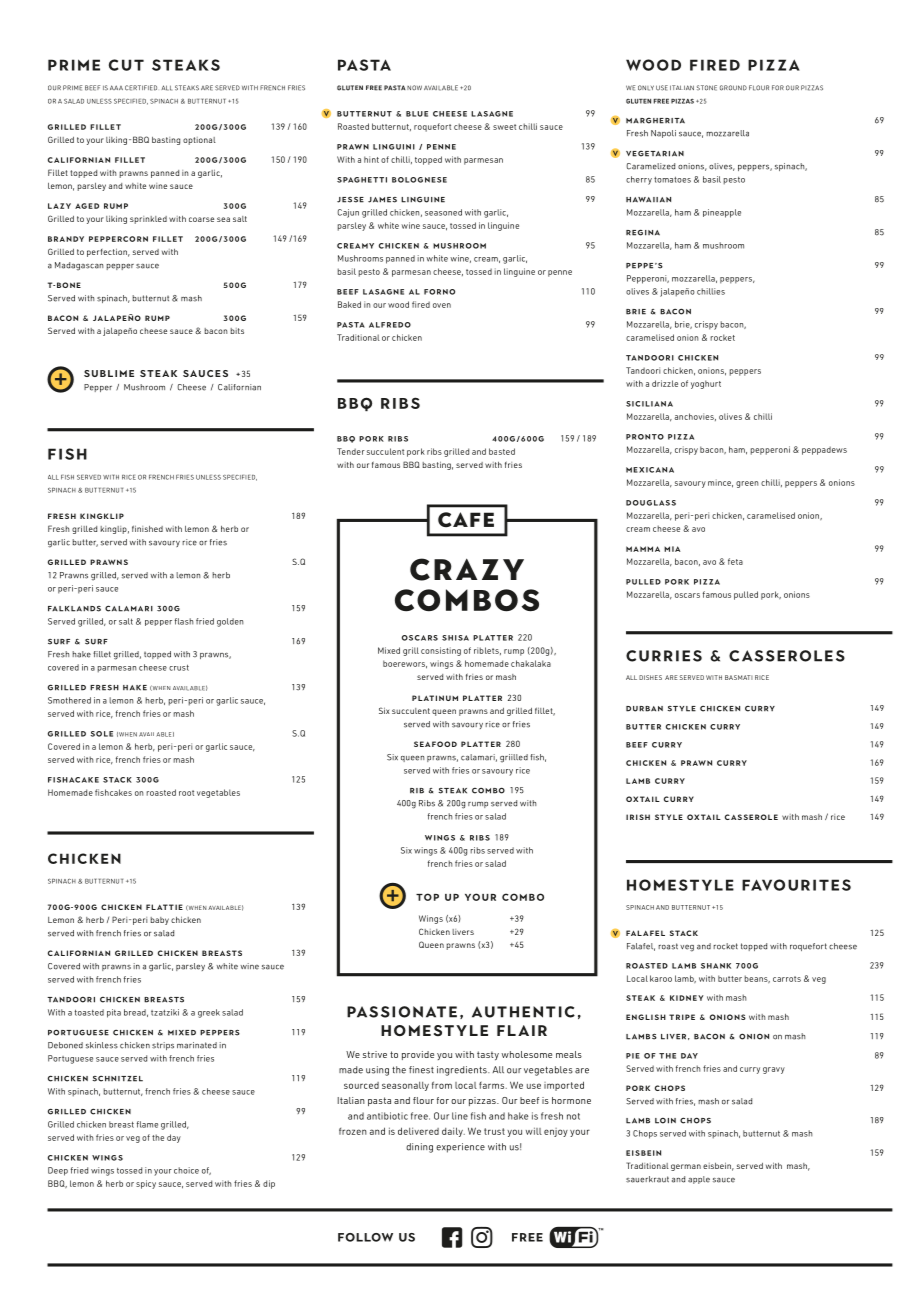 The height and width of the document is (1308, 924). Describe the element at coordinates (418, 1055) in the document. I see `provide` at that location.
